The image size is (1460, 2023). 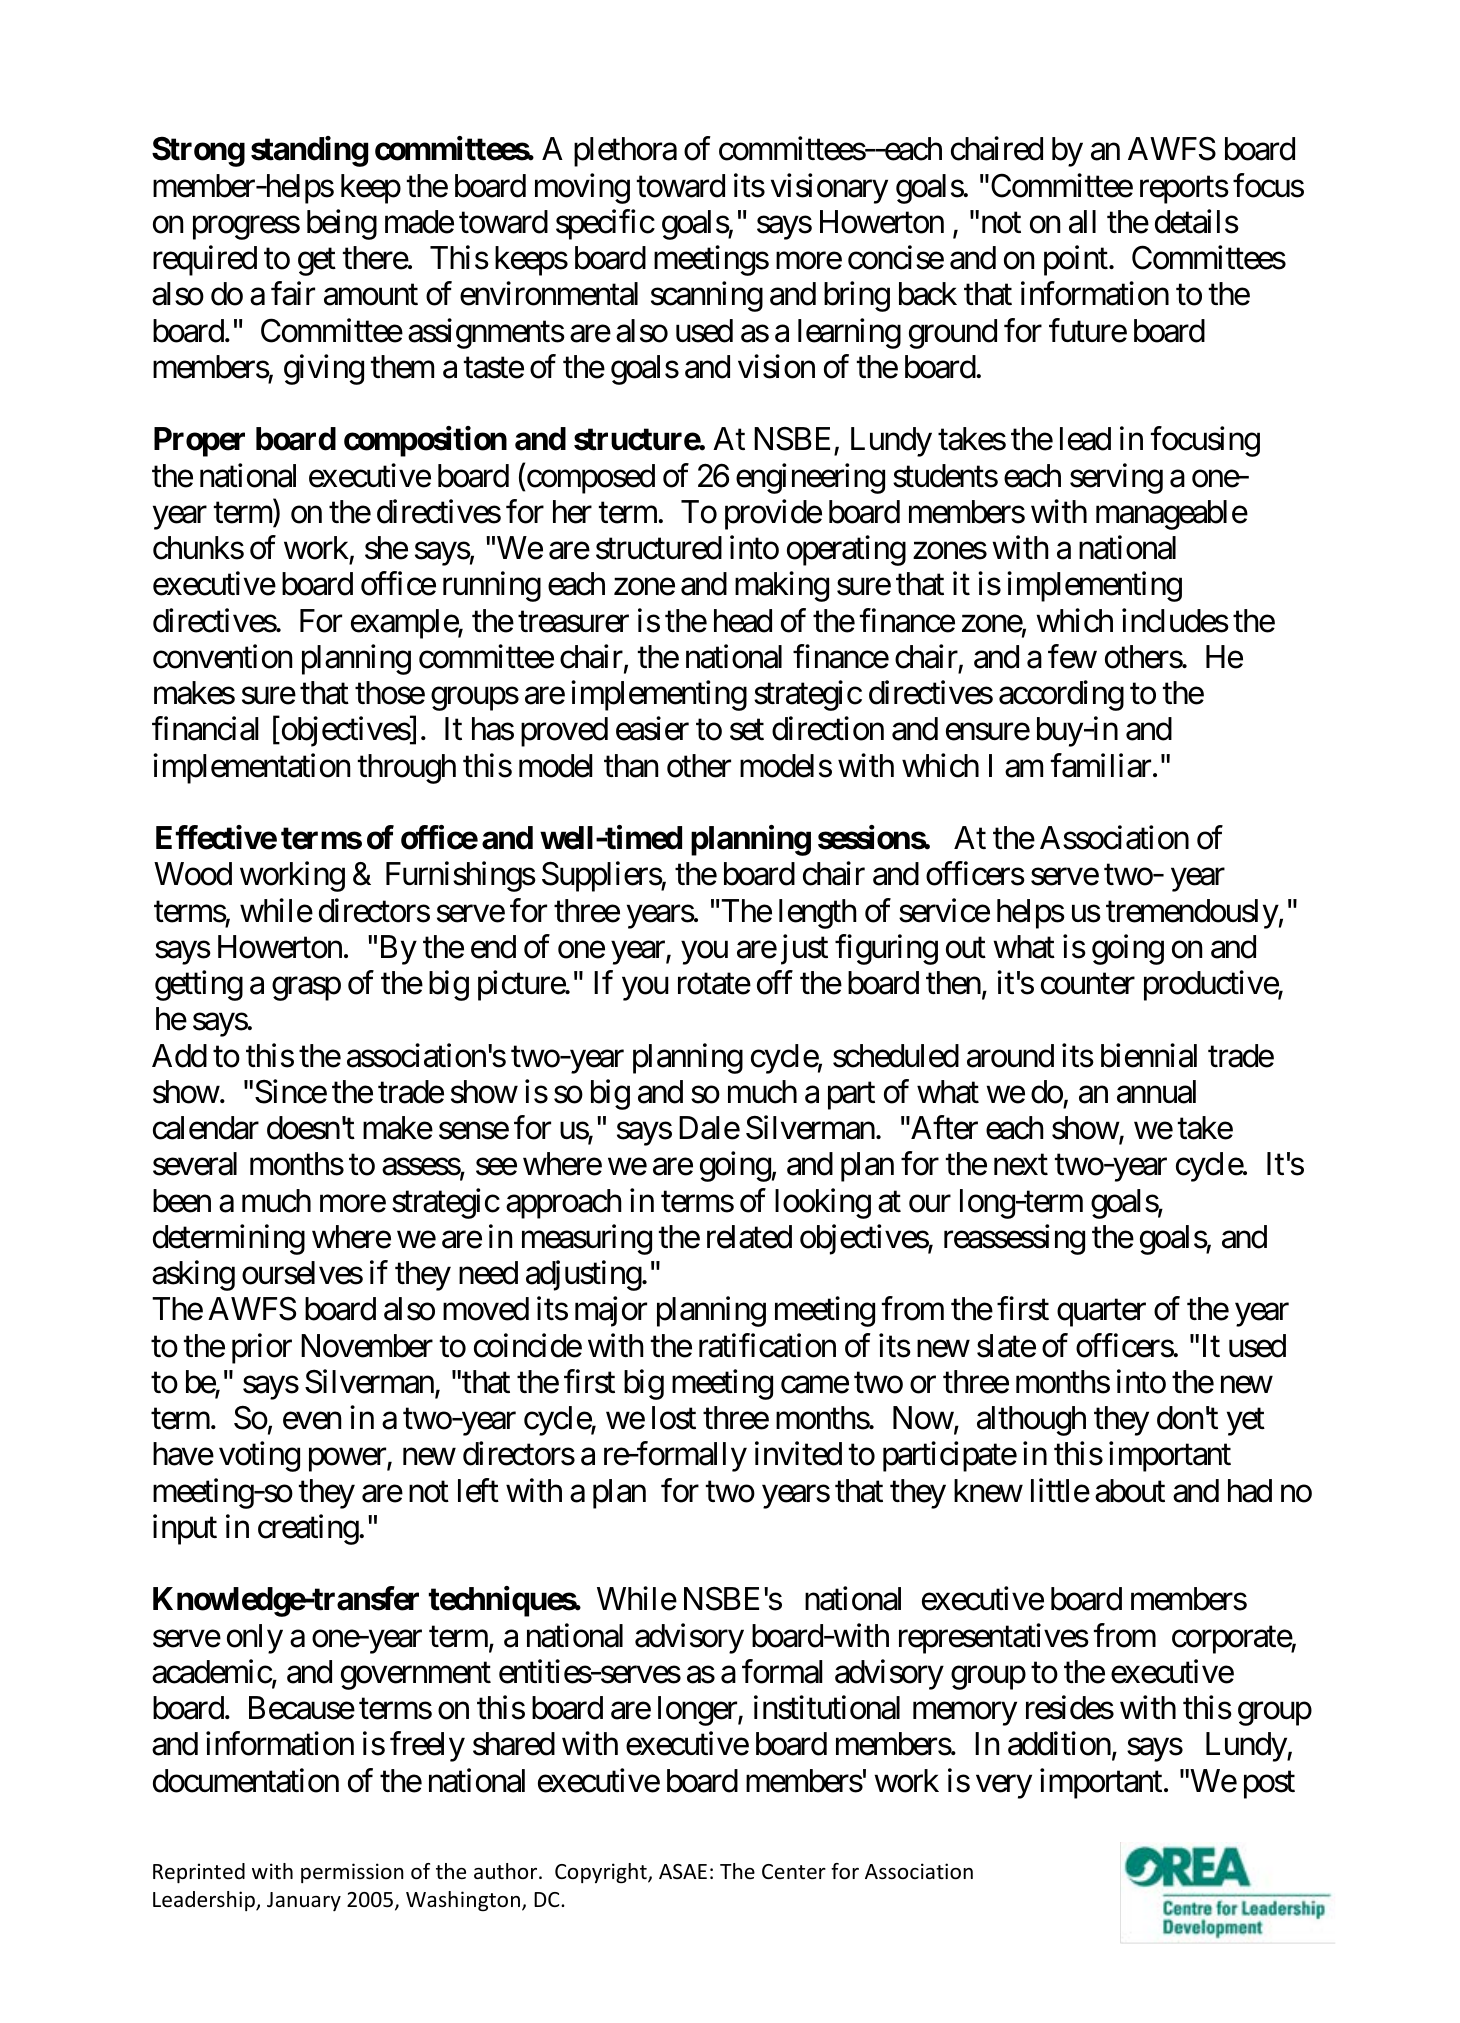 I want to click on about, so click(x=1130, y=1491).
